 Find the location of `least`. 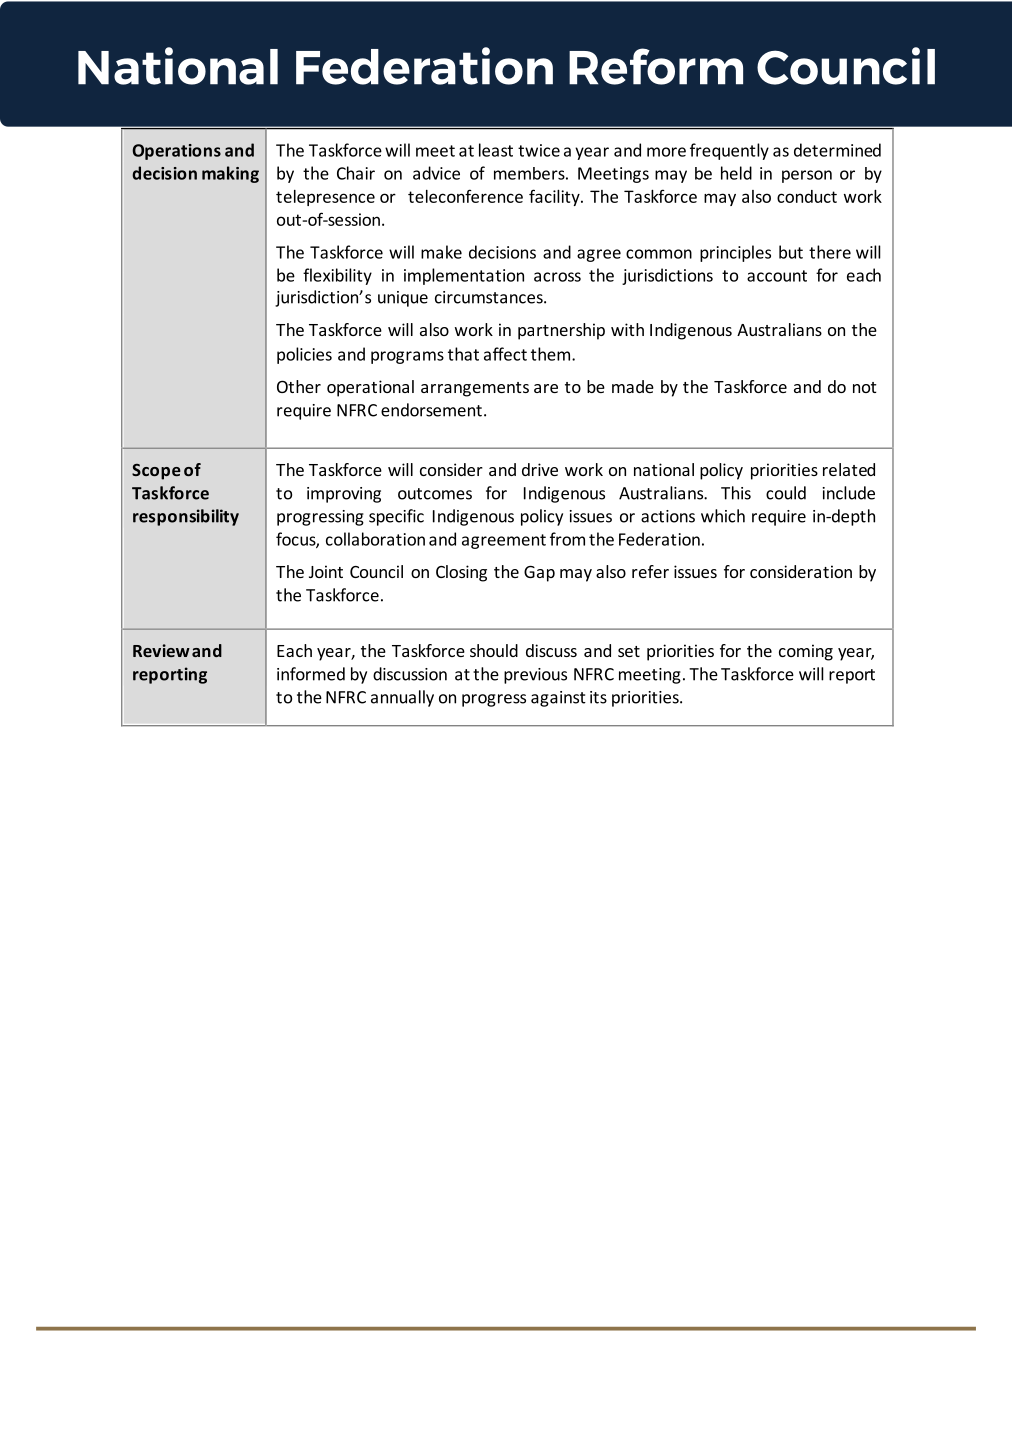

least is located at coordinates (496, 150).
